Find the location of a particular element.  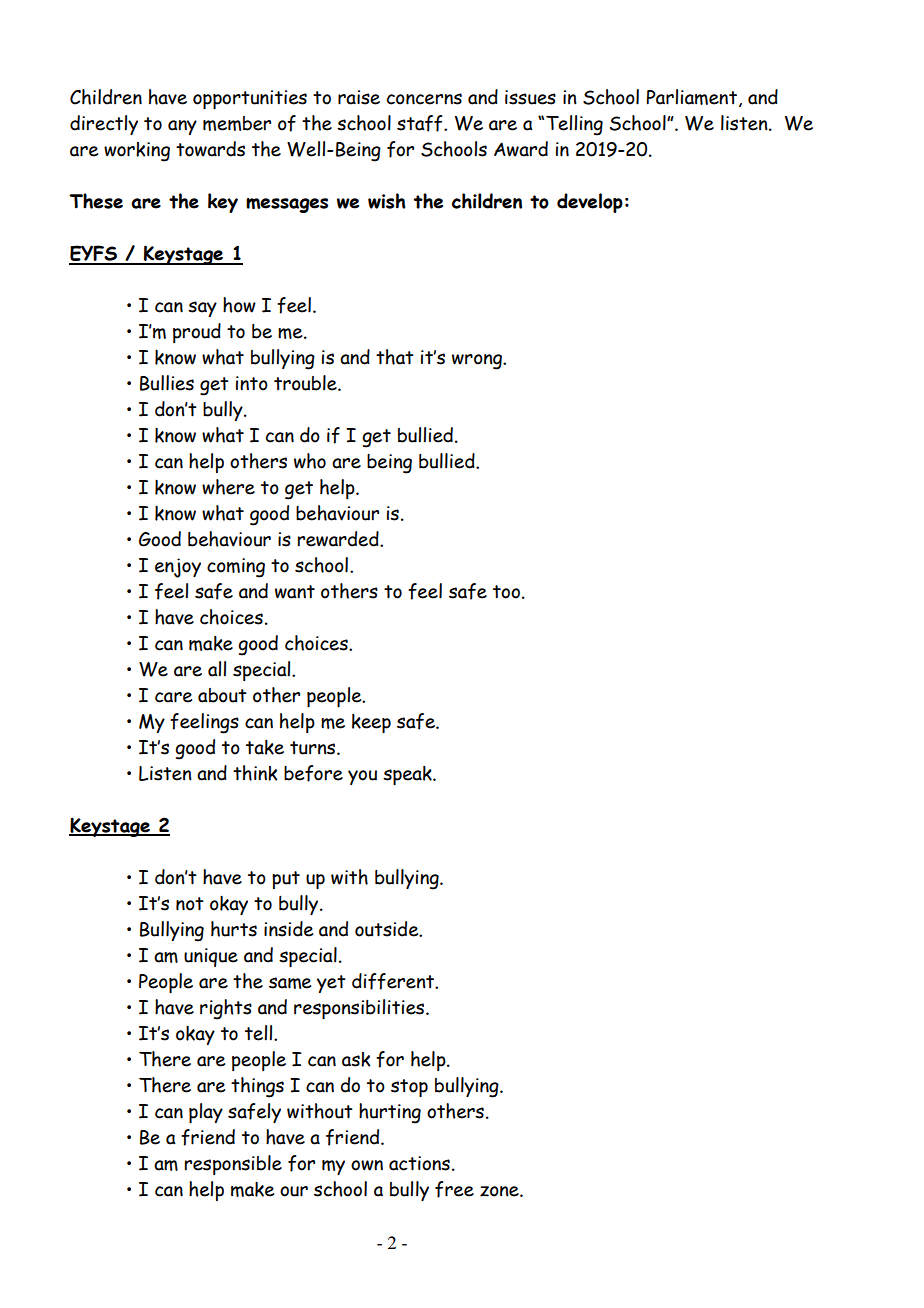

too is located at coordinates (506, 592).
